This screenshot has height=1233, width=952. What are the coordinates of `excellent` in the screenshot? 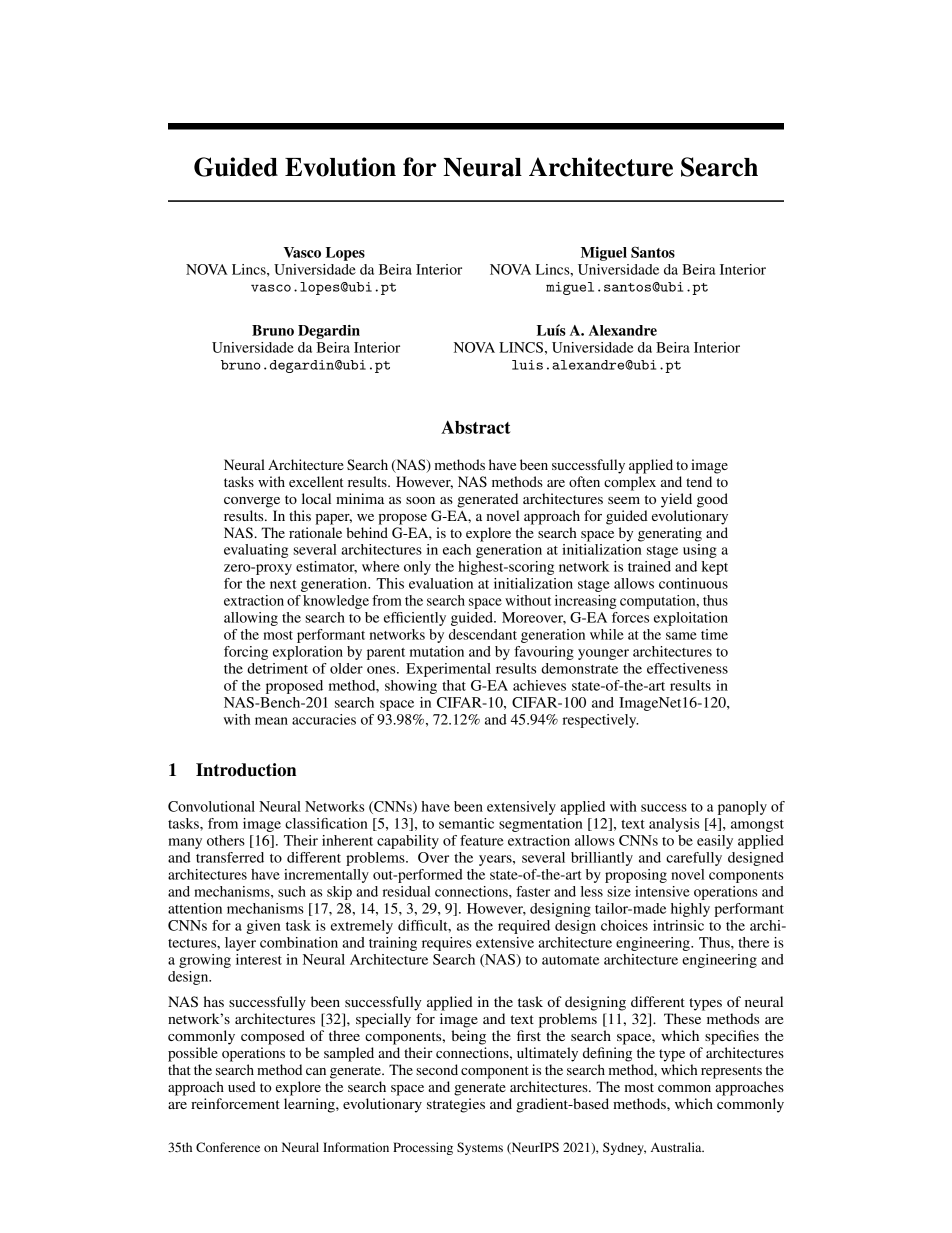 It's located at (316, 481).
